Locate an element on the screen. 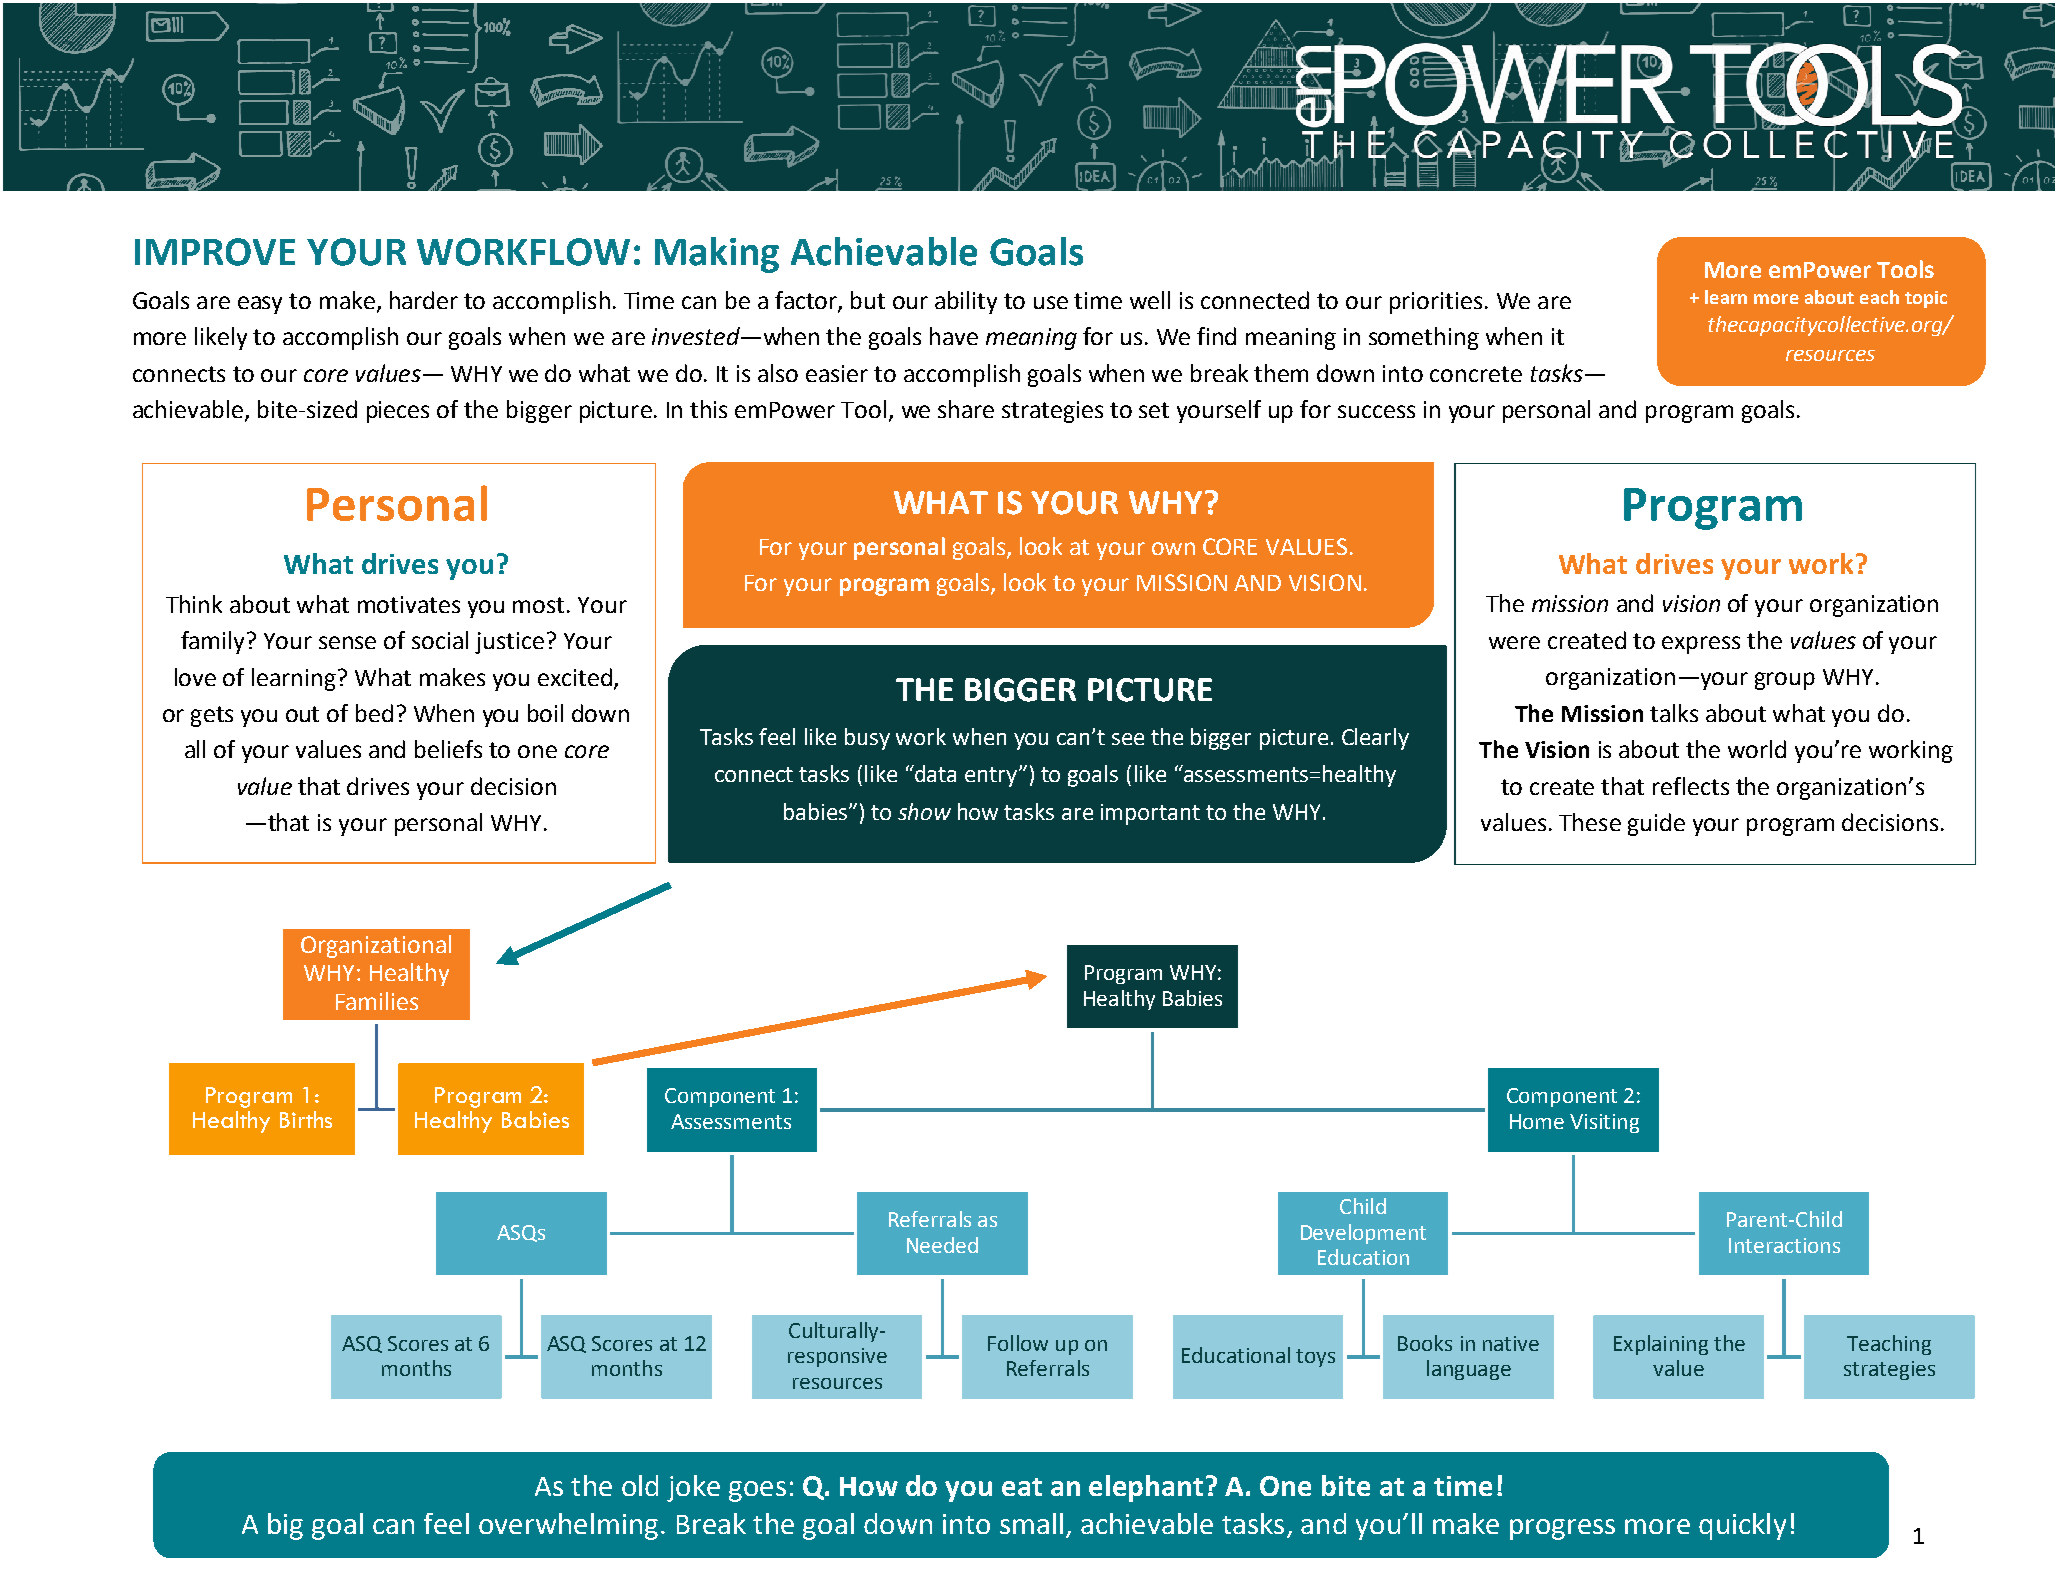 The image size is (2055, 1588). overwhelming is located at coordinates (568, 1526).
